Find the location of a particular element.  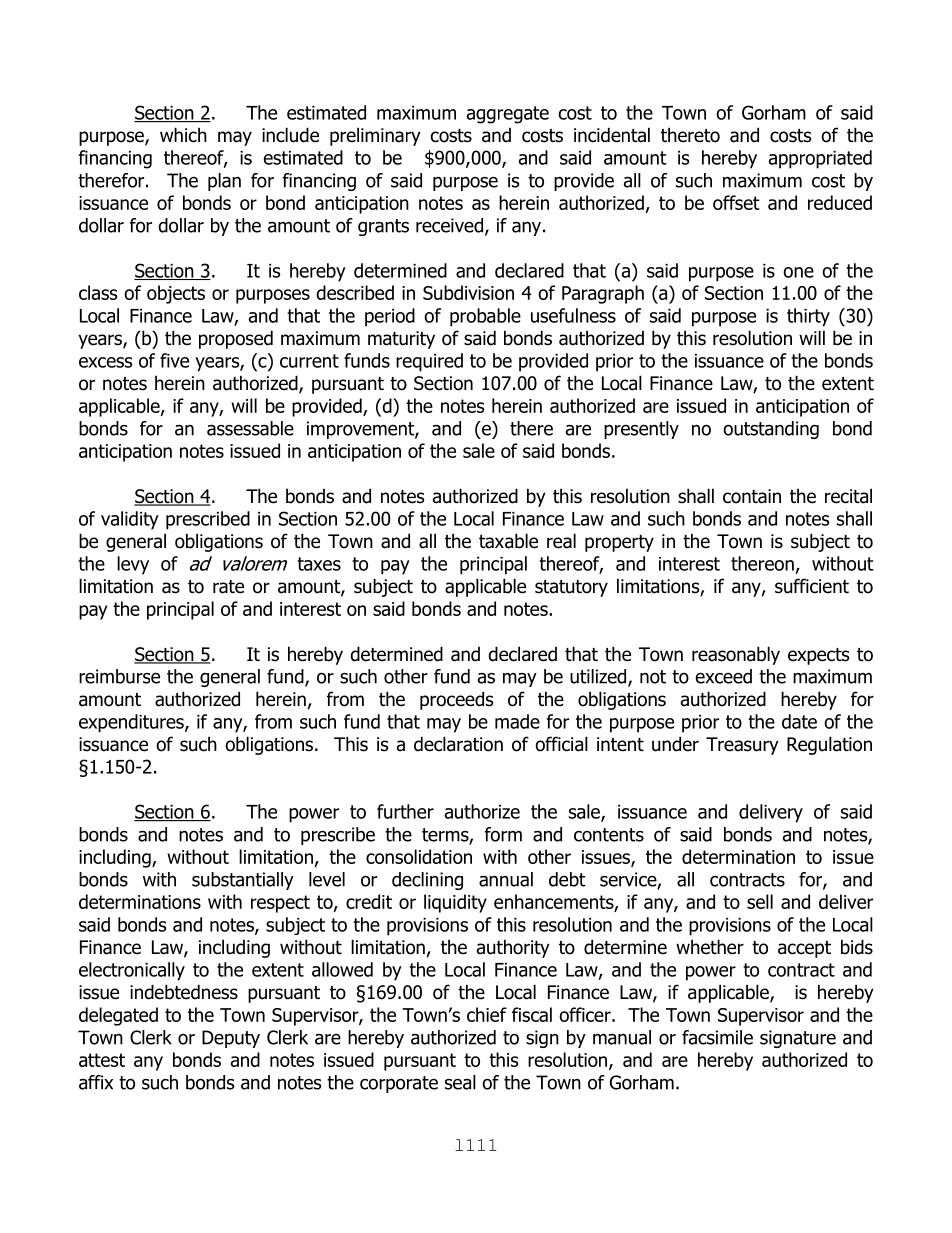

which is located at coordinates (183, 135).
